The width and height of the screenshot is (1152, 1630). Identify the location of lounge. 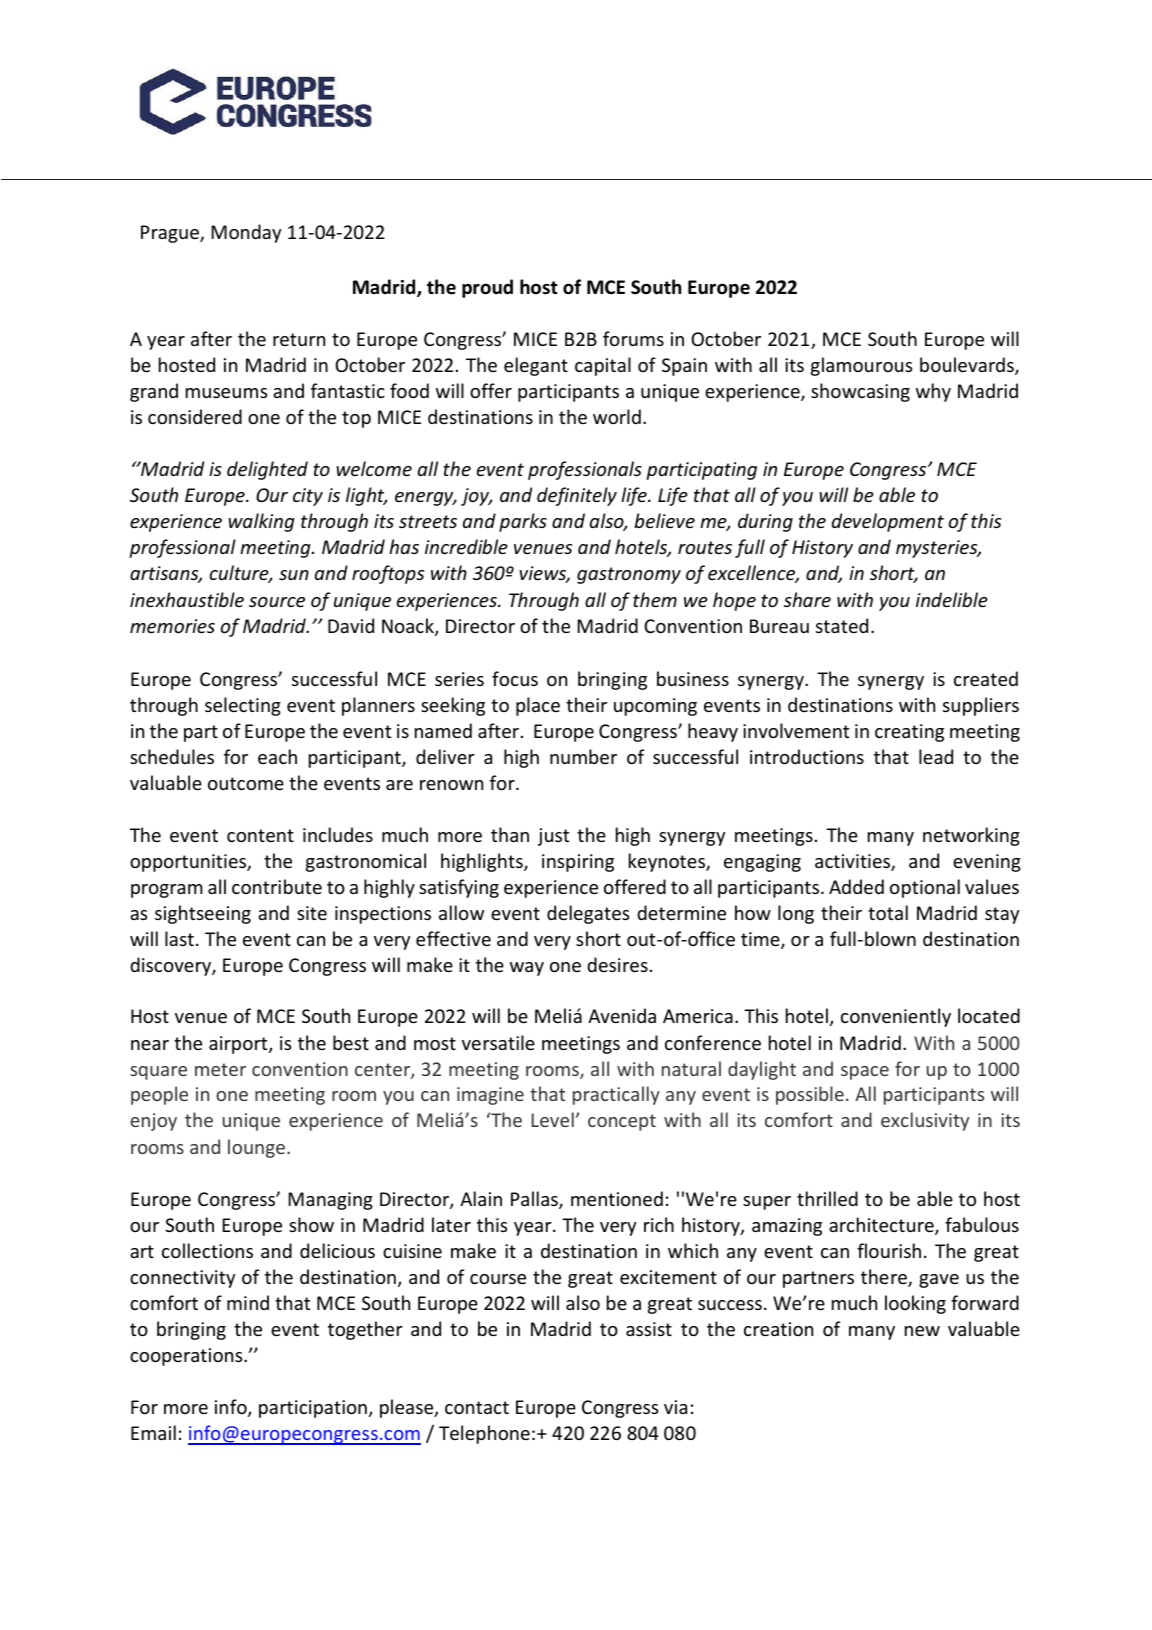
(256, 1148).
